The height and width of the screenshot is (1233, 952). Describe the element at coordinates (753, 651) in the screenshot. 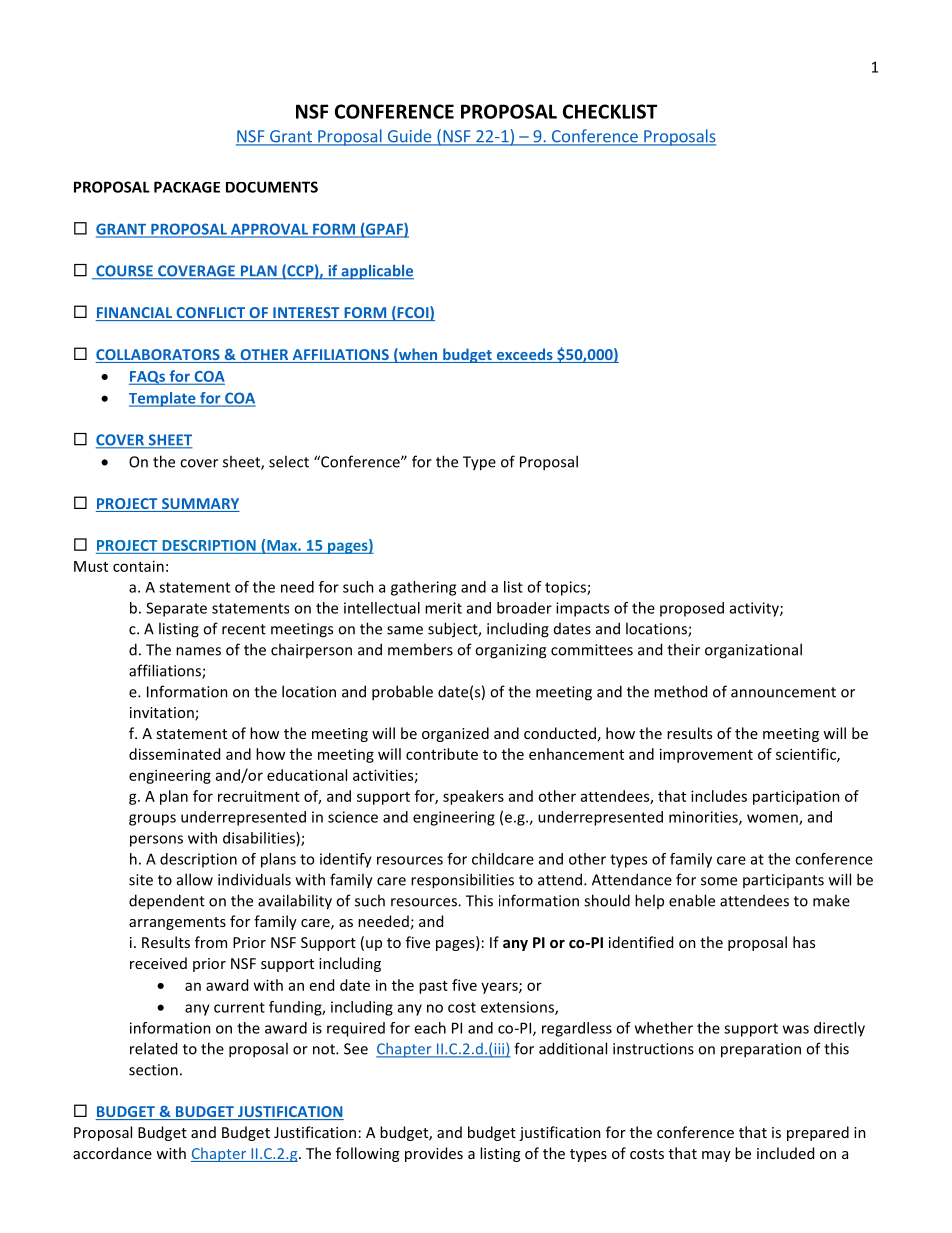

I see `organizational` at that location.
